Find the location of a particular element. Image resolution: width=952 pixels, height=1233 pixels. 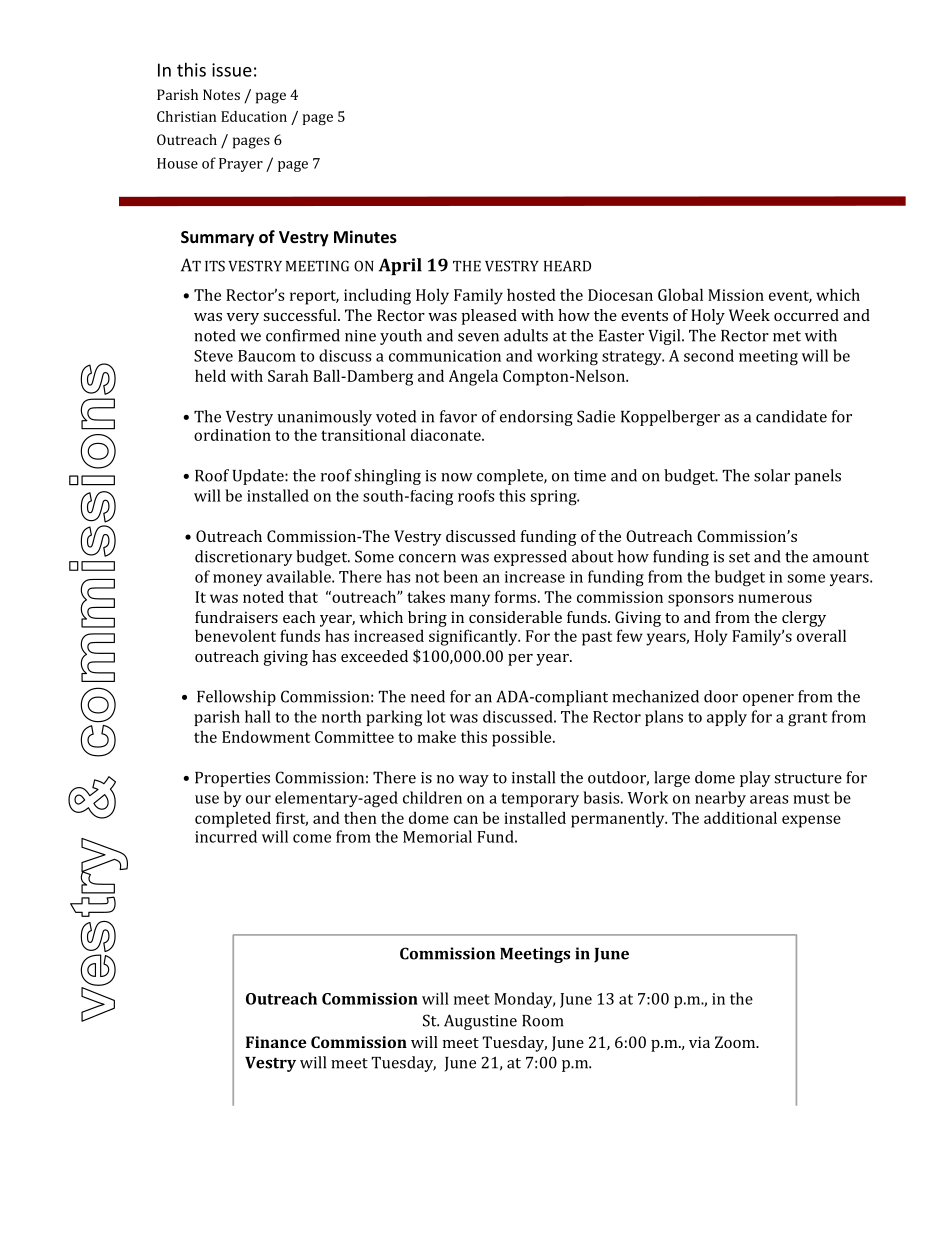

Augustine is located at coordinates (480, 1022).
